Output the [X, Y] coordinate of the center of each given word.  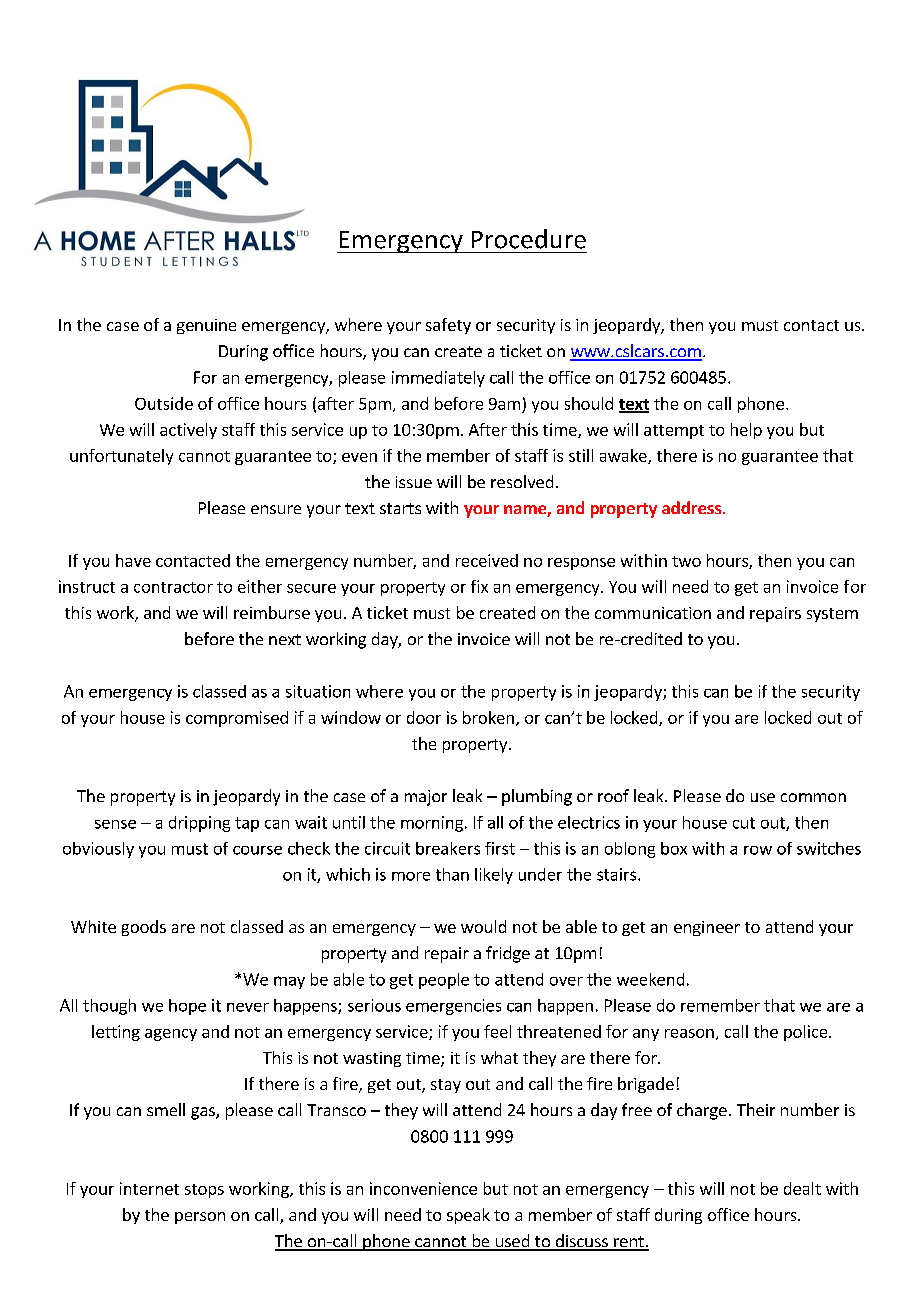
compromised [237, 719]
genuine [206, 326]
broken [488, 717]
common [813, 797]
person [200, 1218]
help [746, 431]
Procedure [529, 239]
